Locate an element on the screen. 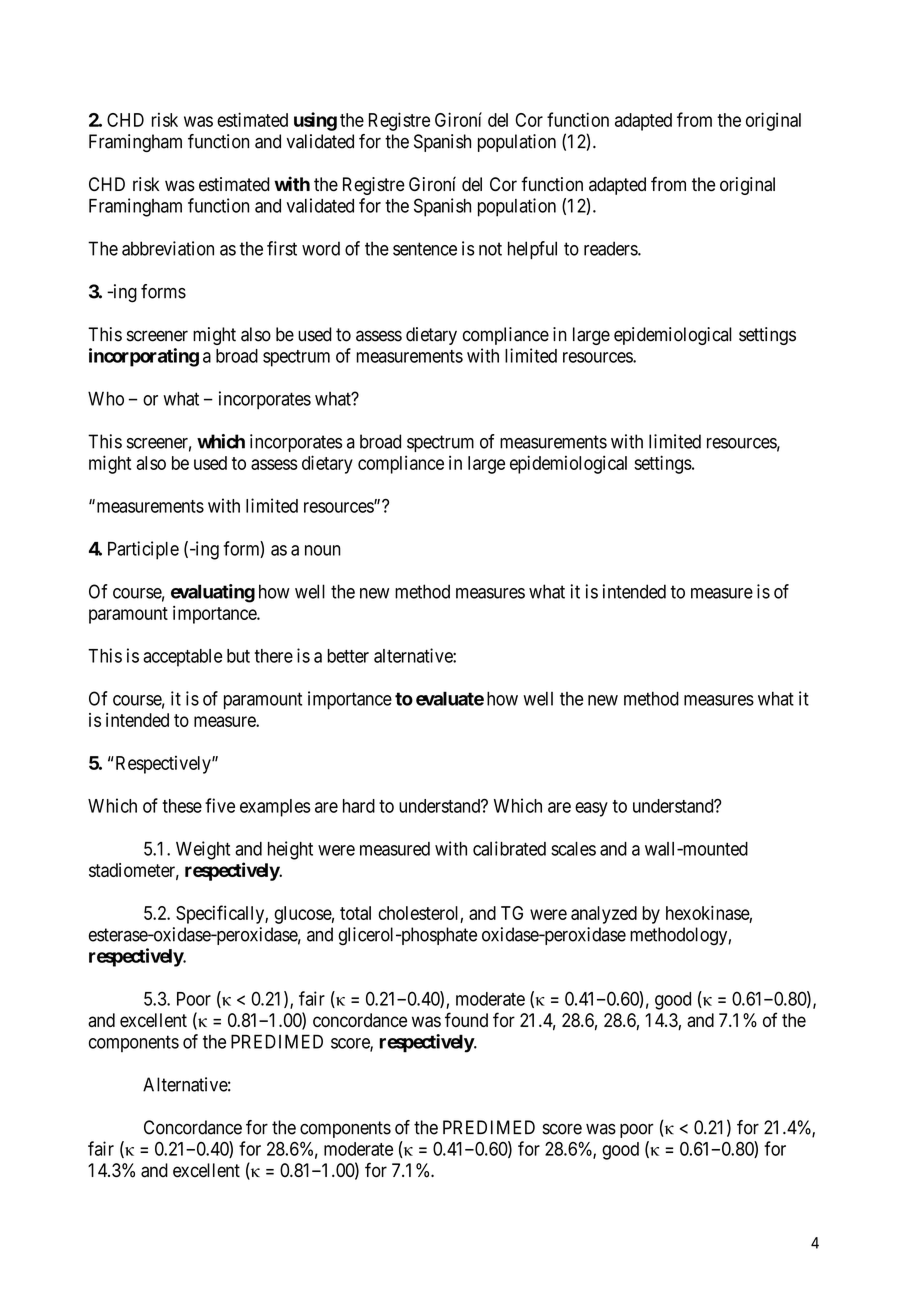 This screenshot has height=1308, width=924. abbreviation is located at coordinates (168, 248).
